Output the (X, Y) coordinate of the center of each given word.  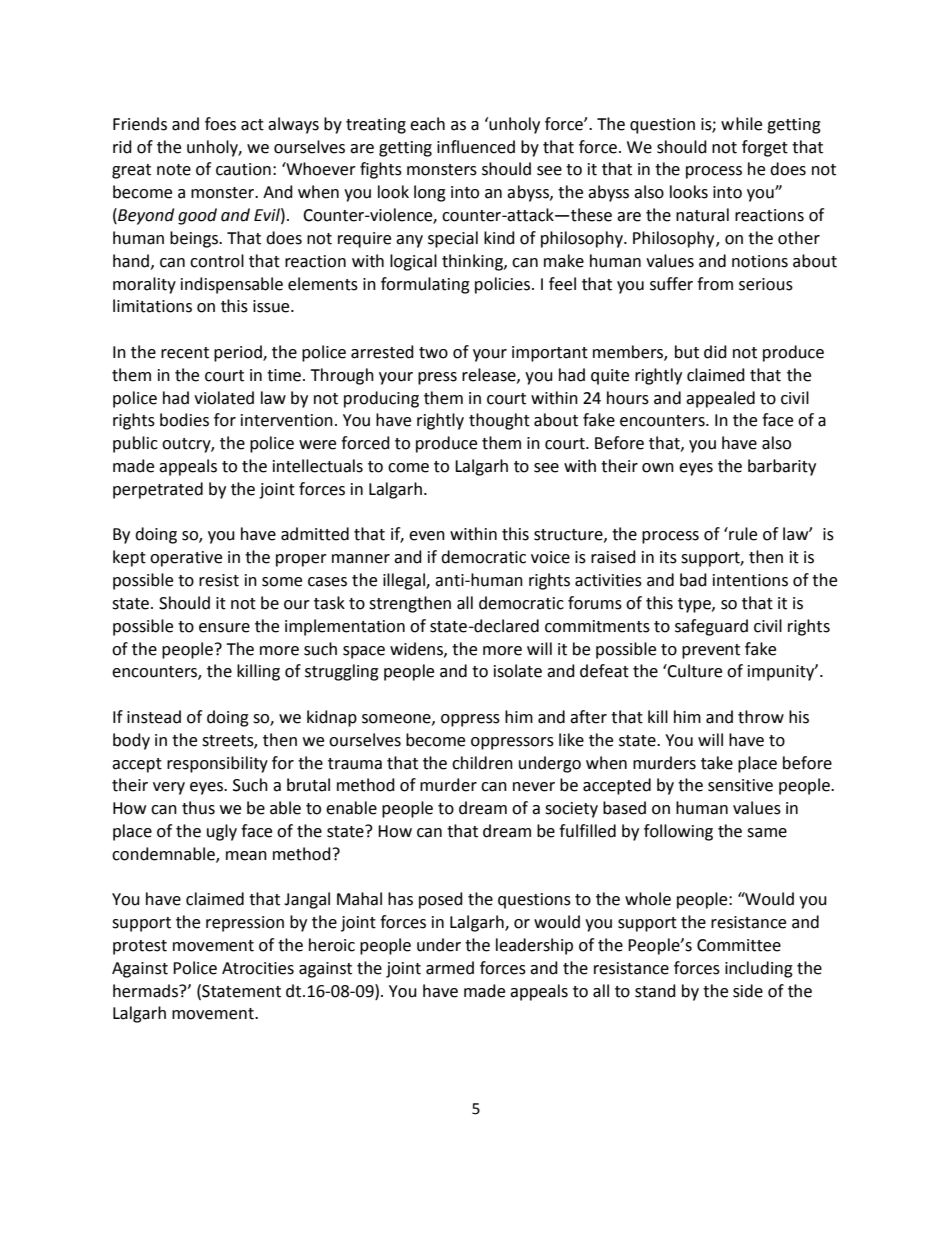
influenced (476, 147)
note (174, 170)
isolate (518, 671)
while (741, 124)
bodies (184, 420)
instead (154, 717)
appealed (720, 399)
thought (499, 421)
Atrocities (258, 968)
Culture (694, 671)
